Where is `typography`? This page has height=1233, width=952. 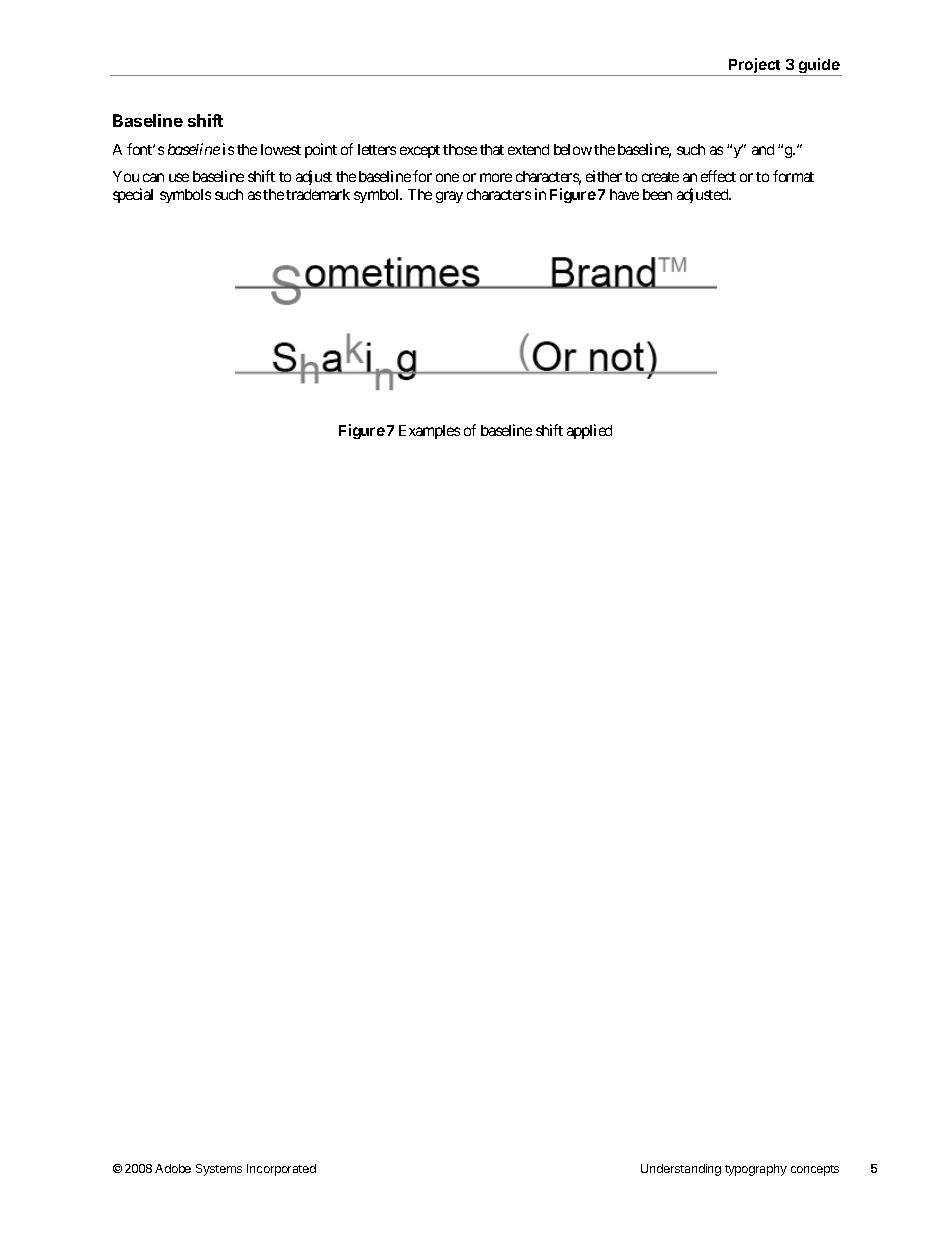
typography is located at coordinates (756, 1170).
